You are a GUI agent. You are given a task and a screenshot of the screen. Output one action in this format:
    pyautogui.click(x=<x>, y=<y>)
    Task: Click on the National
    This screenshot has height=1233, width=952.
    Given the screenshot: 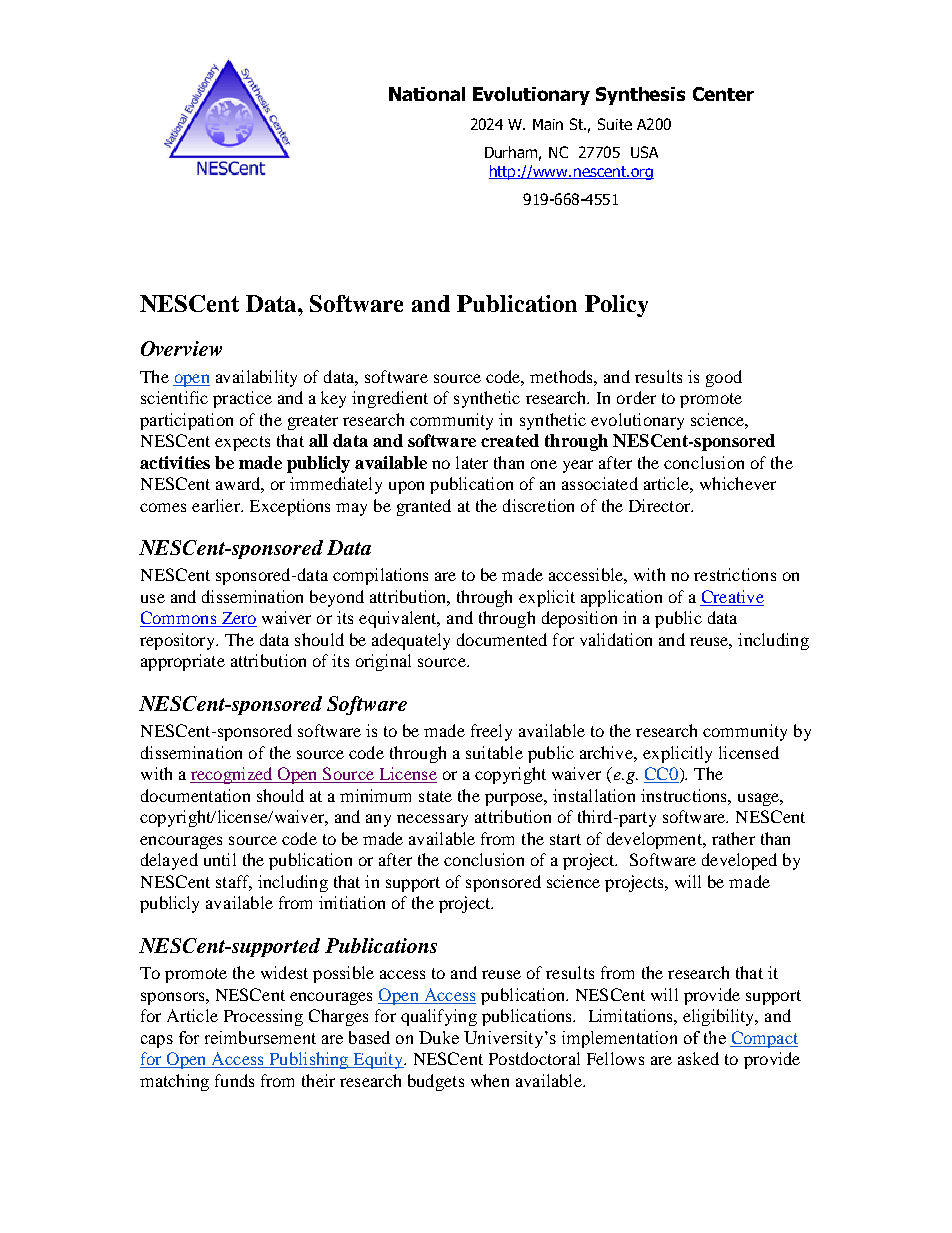 What is the action you would take?
    pyautogui.click(x=427, y=94)
